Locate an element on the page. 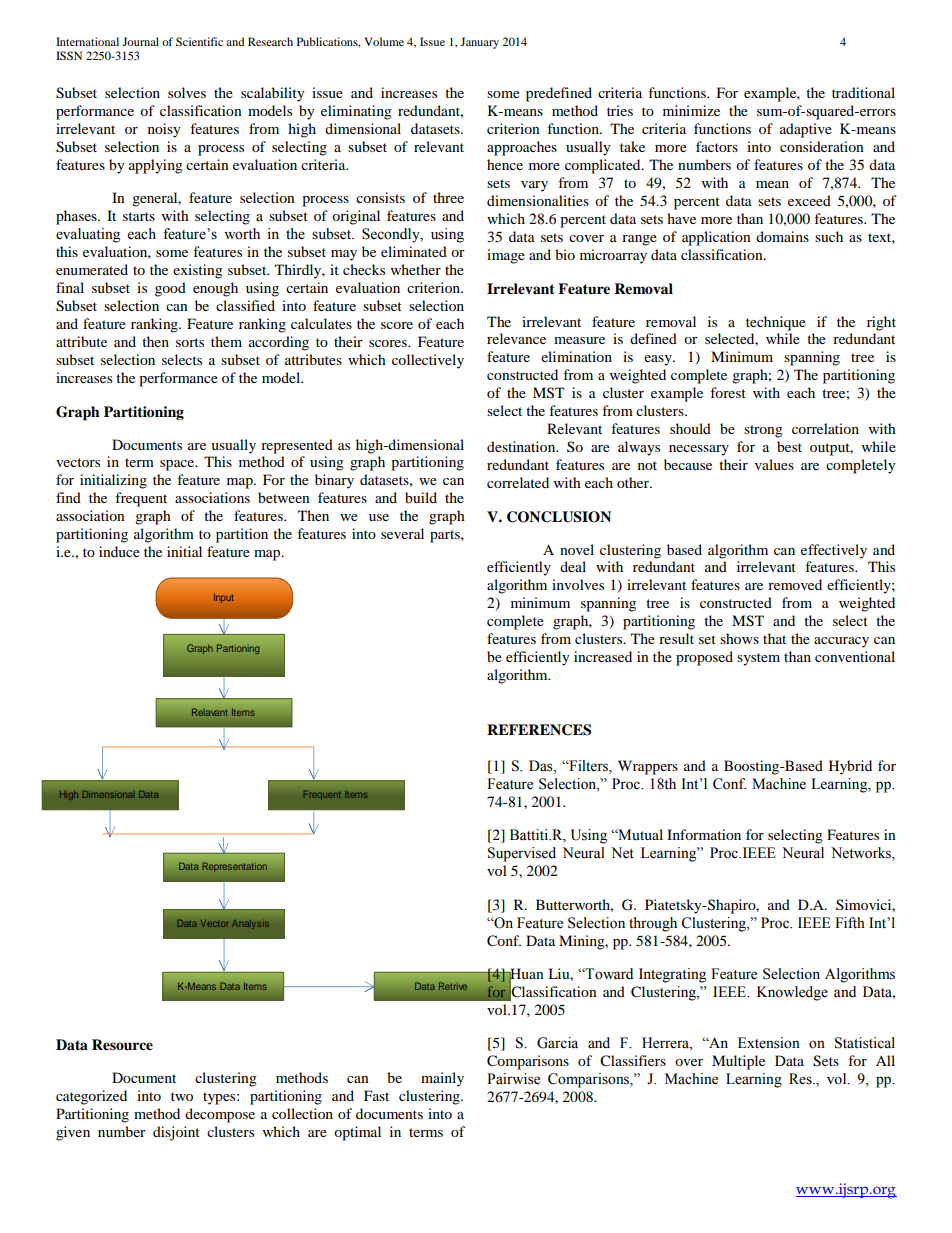  January is located at coordinates (480, 43).
